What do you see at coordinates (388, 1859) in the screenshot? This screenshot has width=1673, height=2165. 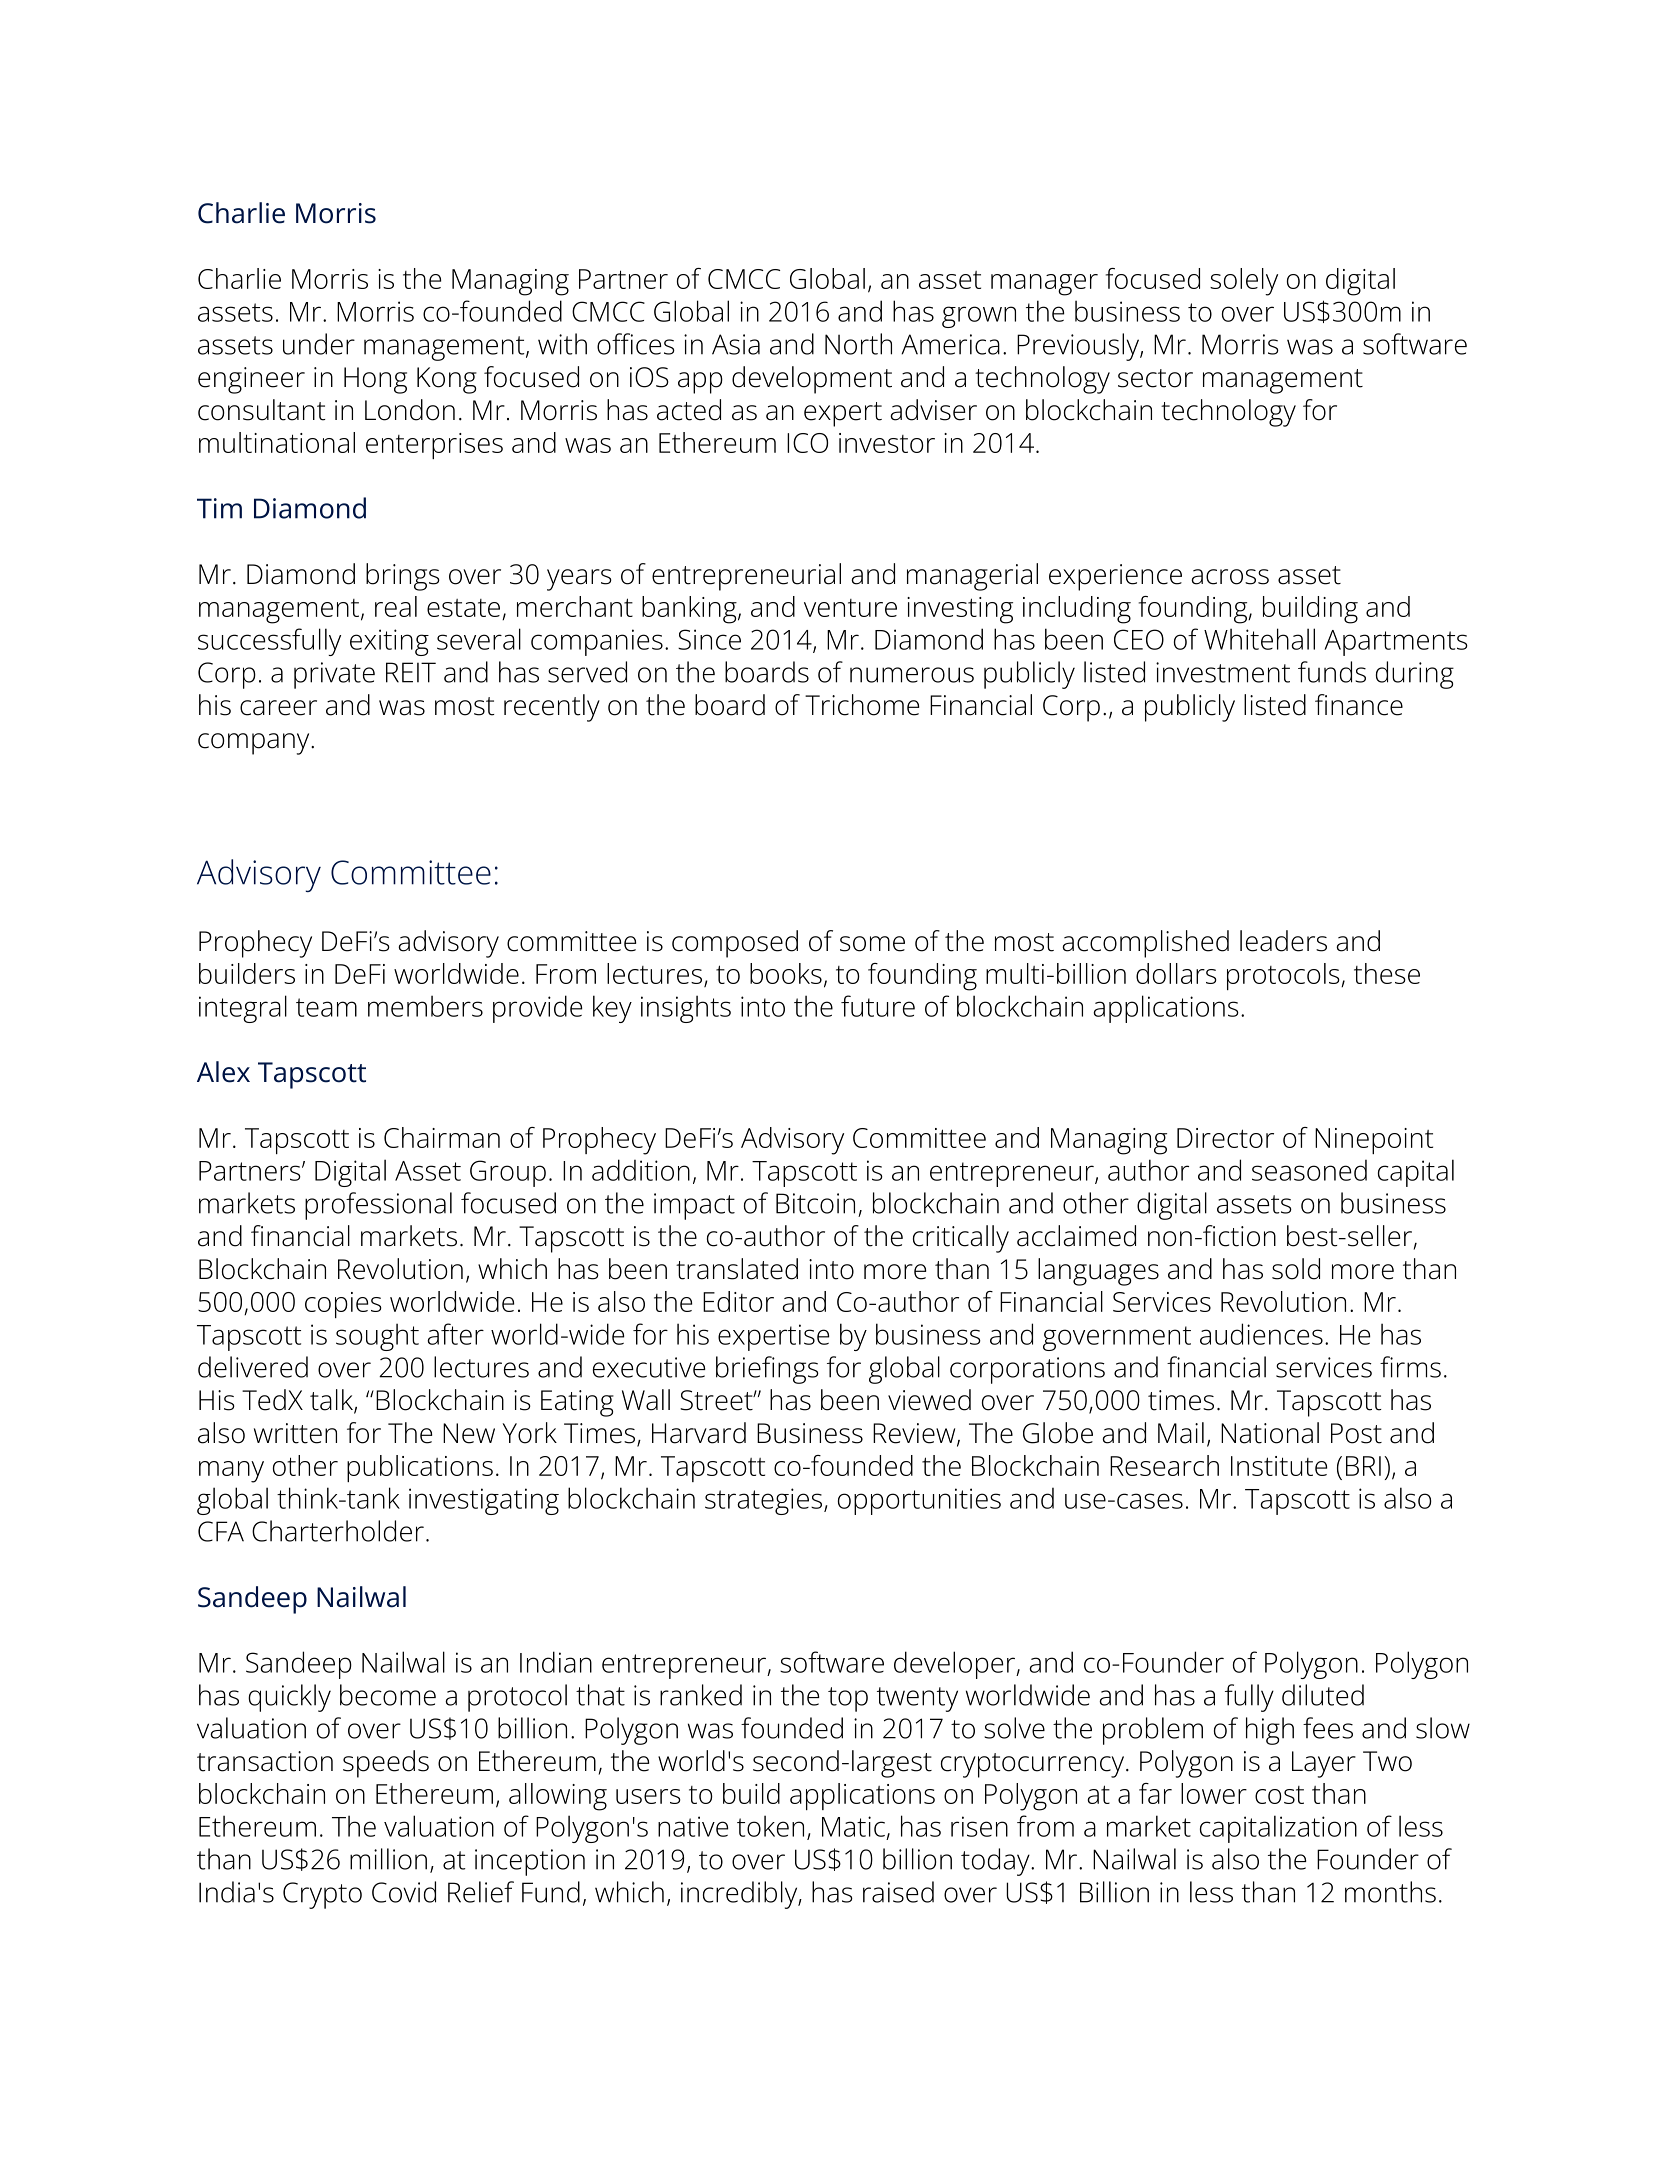 I see `million` at bounding box center [388, 1859].
